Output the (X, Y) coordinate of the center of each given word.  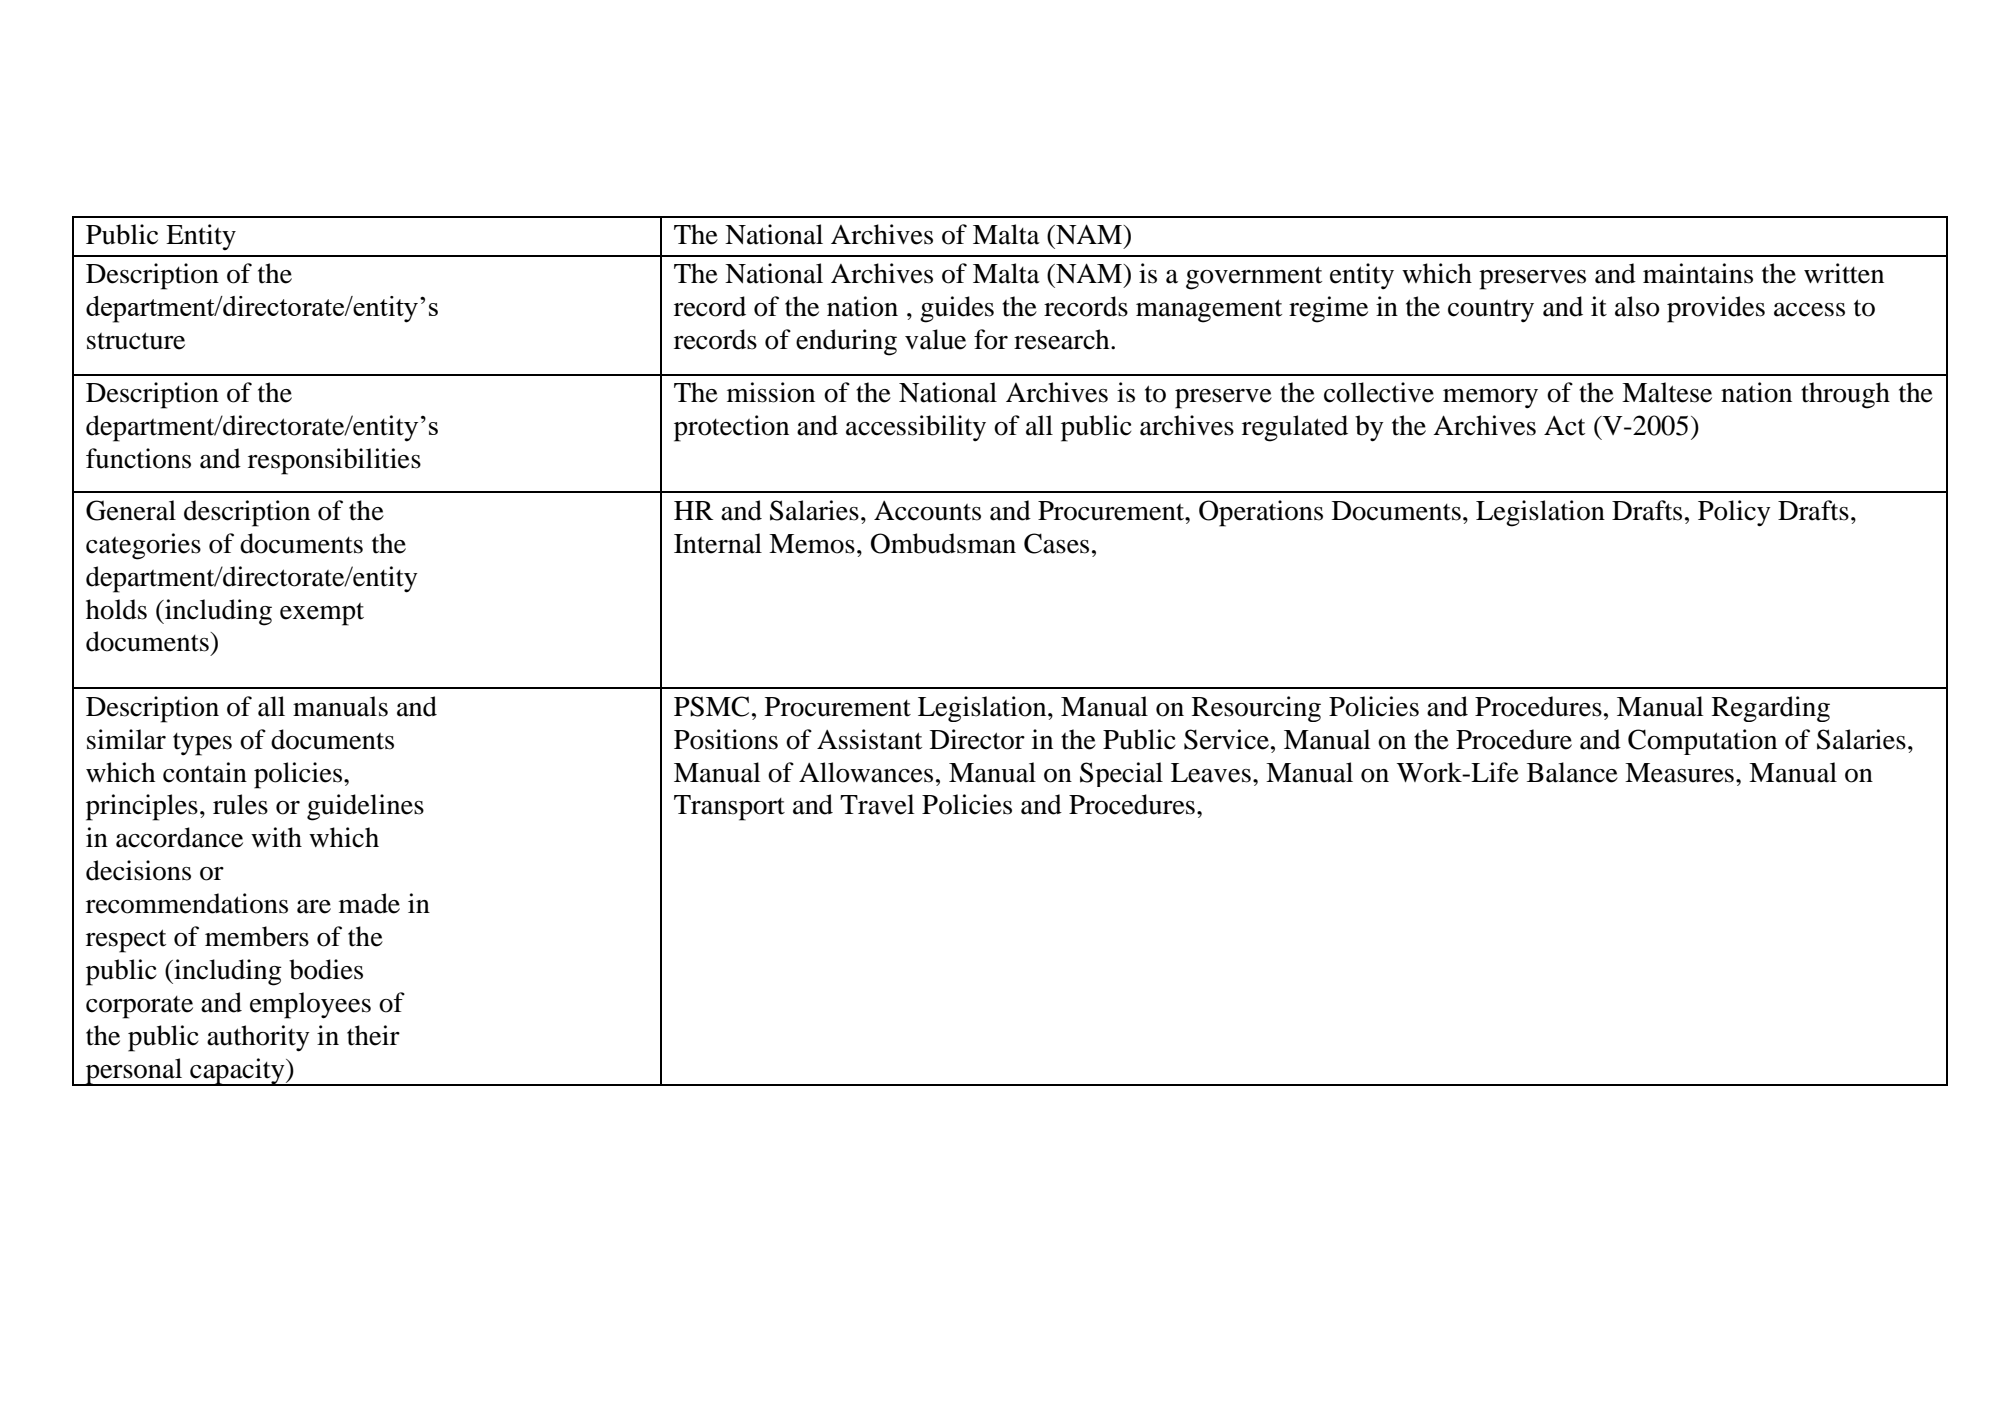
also (1637, 306)
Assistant (869, 739)
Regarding (1771, 709)
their (373, 1035)
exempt (322, 614)
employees (310, 1005)
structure (136, 341)
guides (957, 309)
